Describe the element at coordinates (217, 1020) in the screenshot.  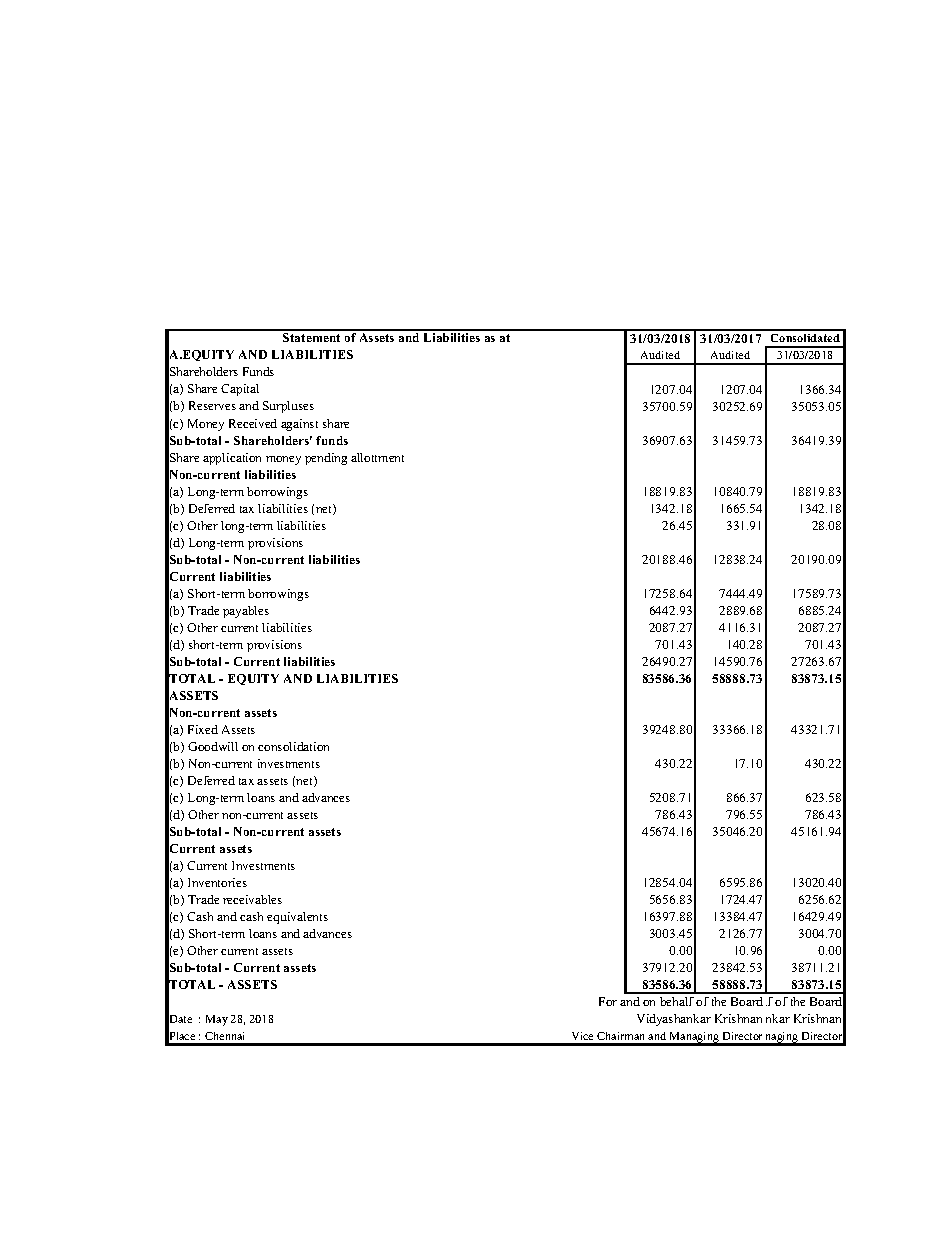
I see `May` at that location.
